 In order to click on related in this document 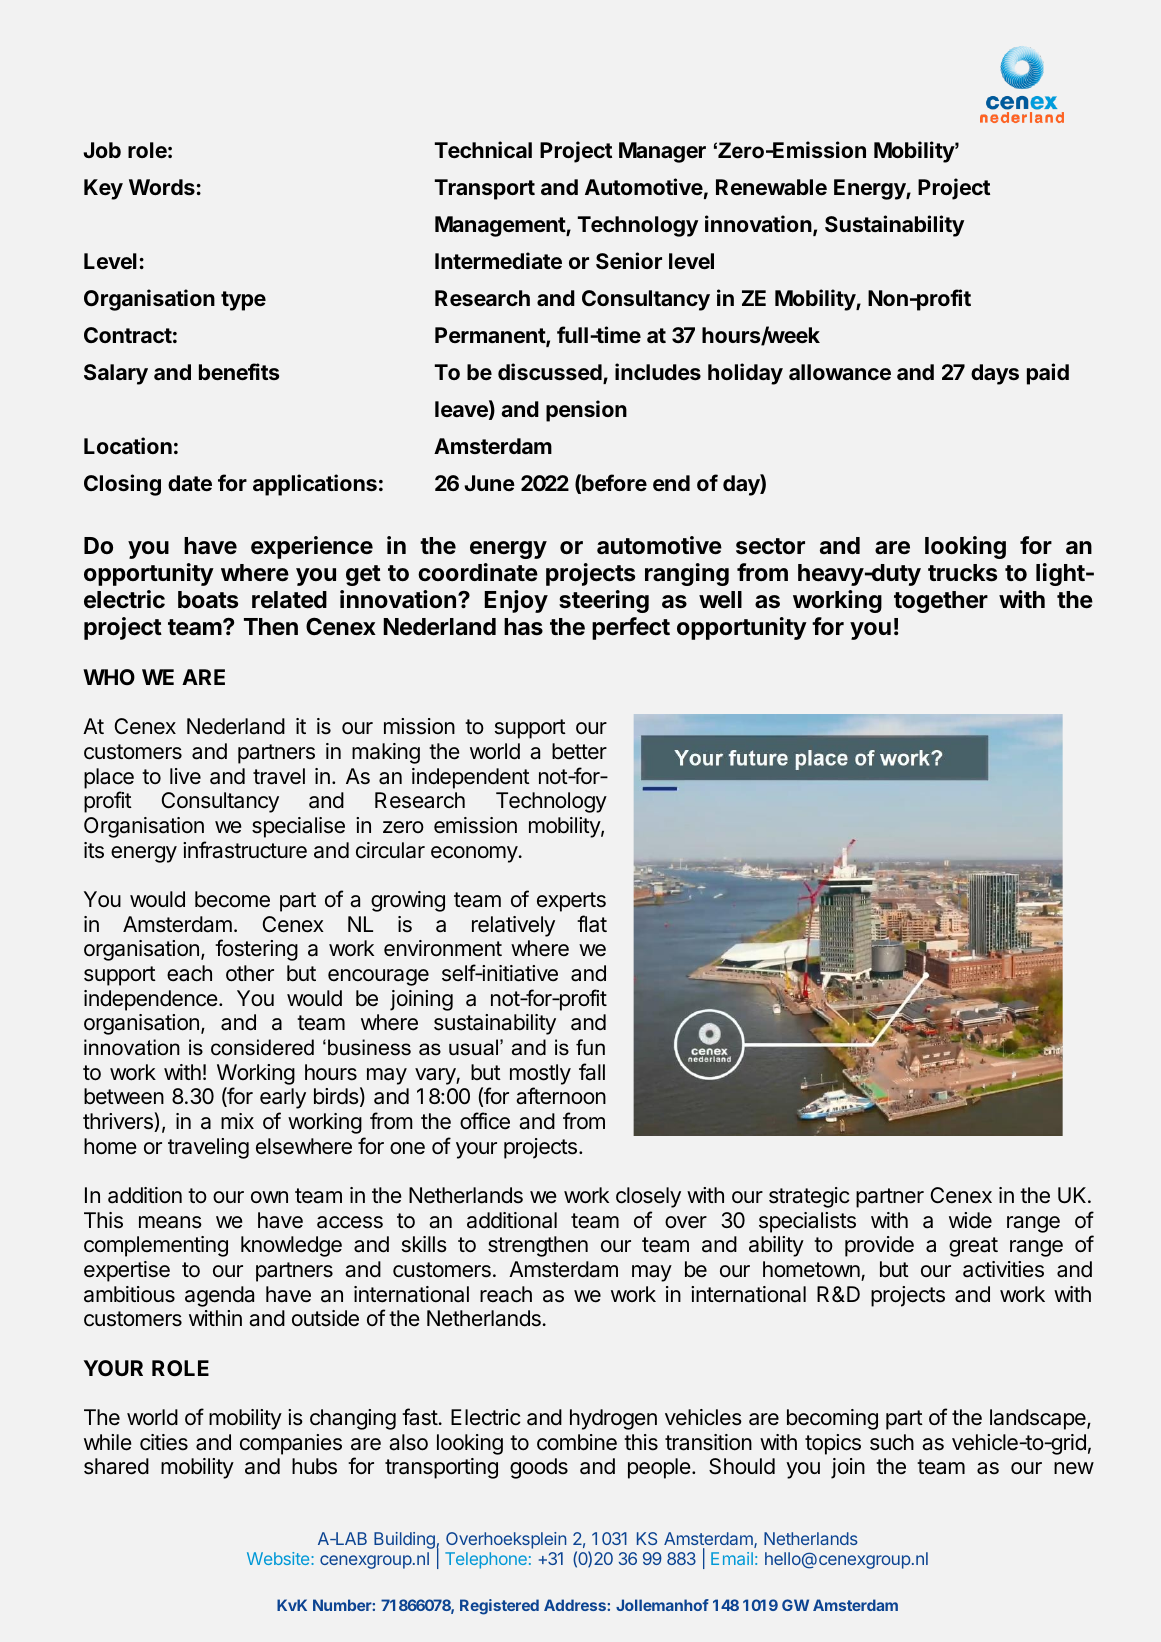, I will do `click(289, 600)`.
